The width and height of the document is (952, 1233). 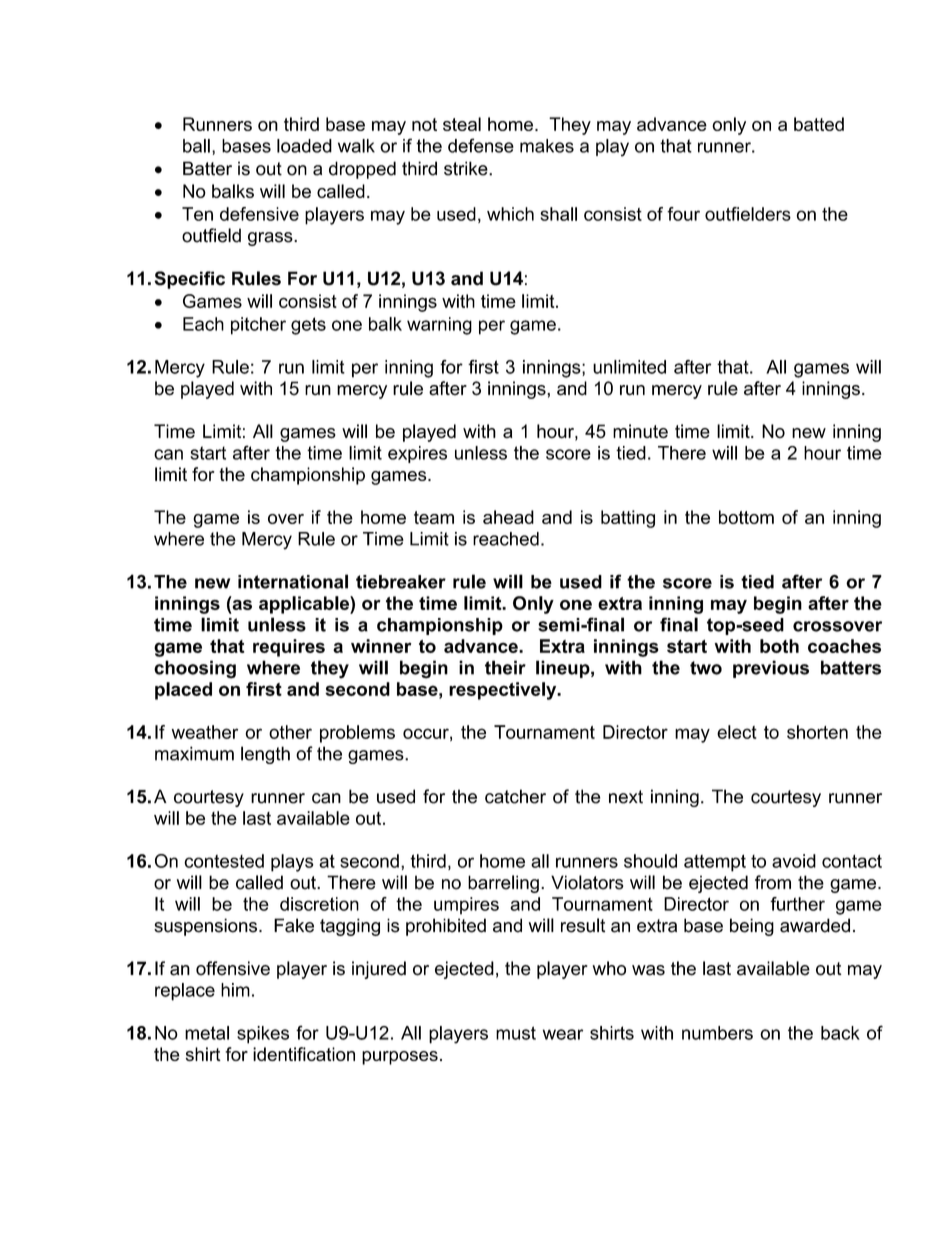 What do you see at coordinates (263, 1035) in the document?
I see `spikes` at bounding box center [263, 1035].
